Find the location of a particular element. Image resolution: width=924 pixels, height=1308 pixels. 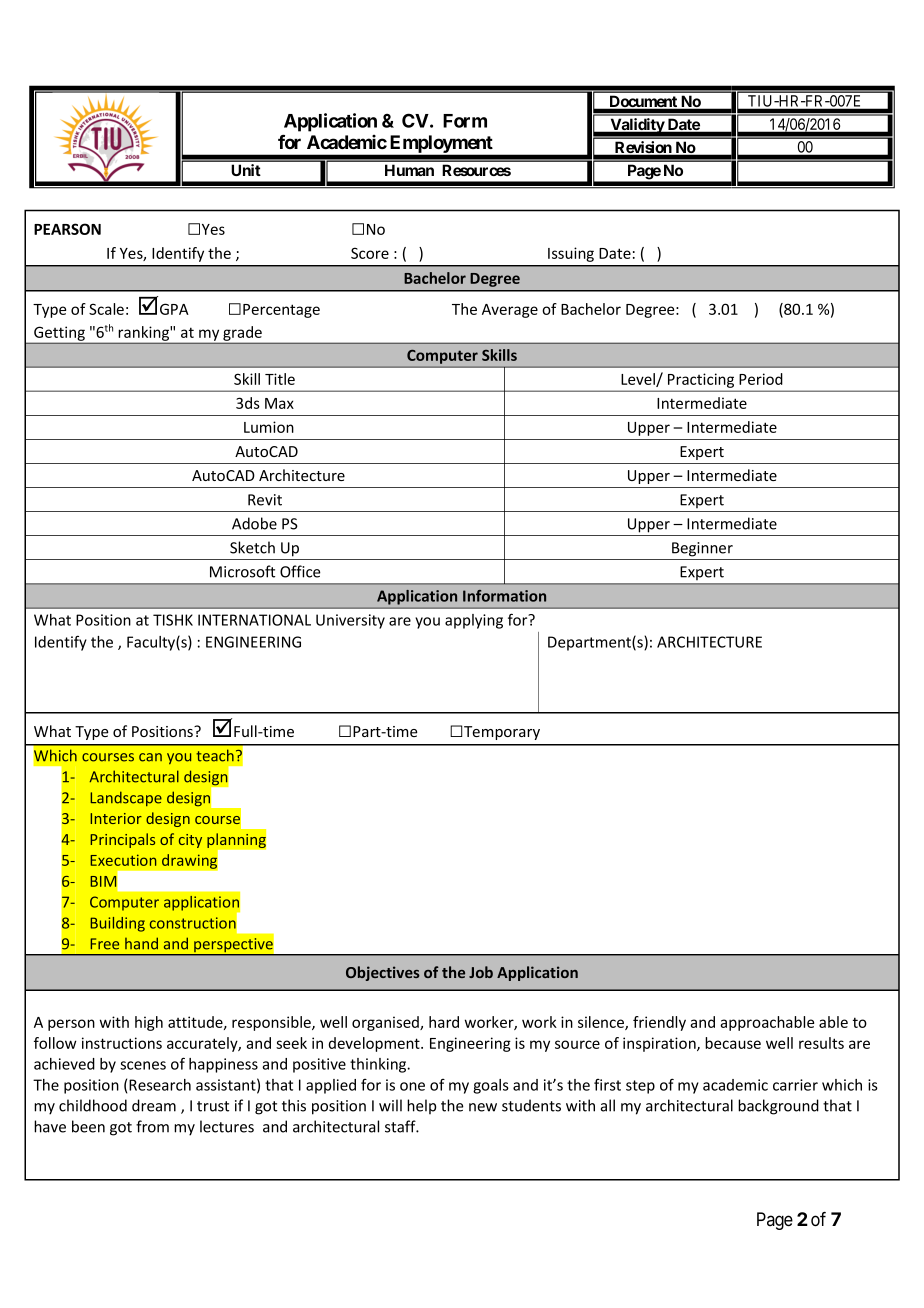

applying is located at coordinates (474, 621).
